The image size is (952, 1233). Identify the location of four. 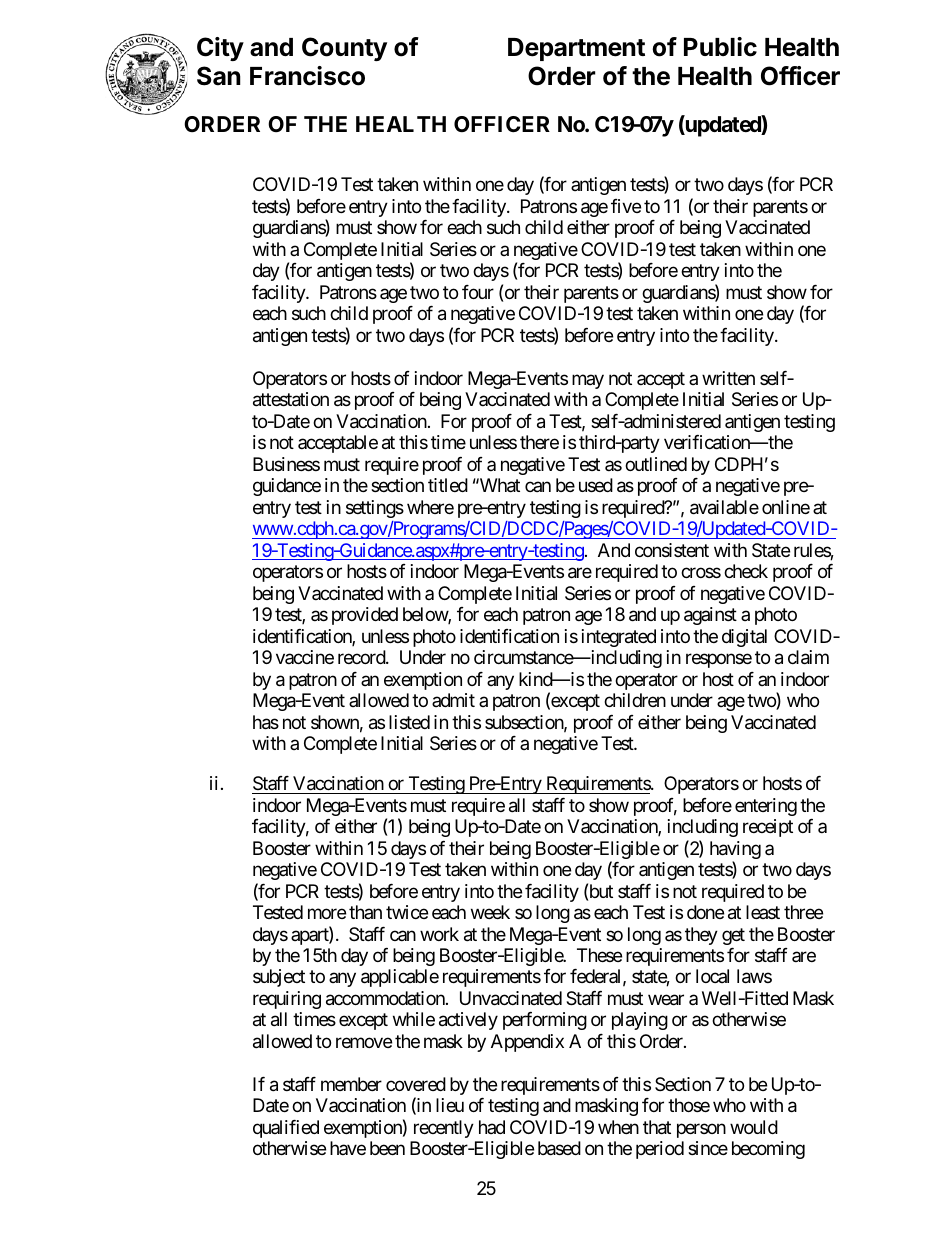
(478, 292).
